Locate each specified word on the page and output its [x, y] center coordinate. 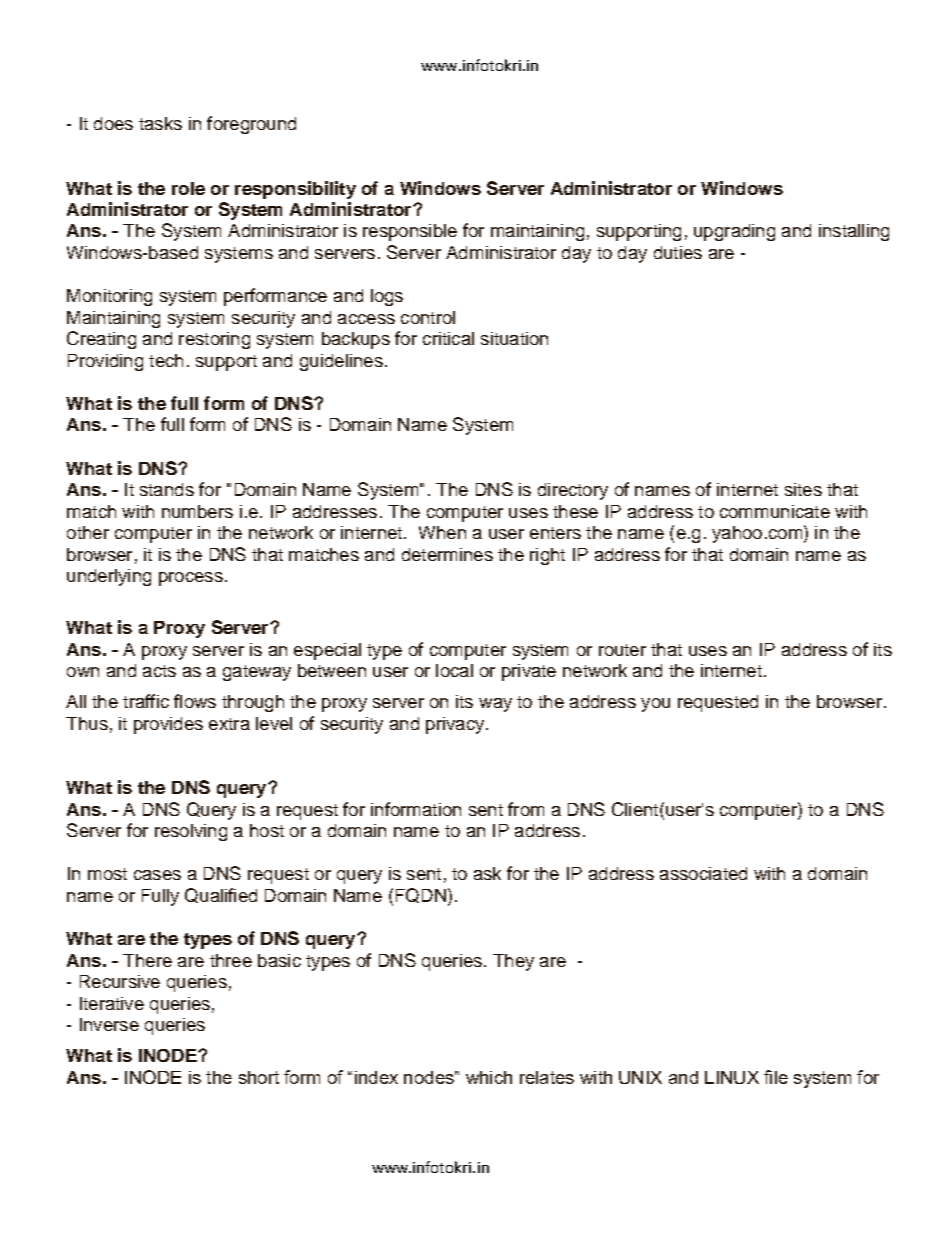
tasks [160, 123]
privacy [456, 725]
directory [573, 491]
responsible [410, 232]
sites [803, 489]
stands [167, 489]
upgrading [734, 232]
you [655, 705]
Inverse [109, 1024]
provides [168, 725]
